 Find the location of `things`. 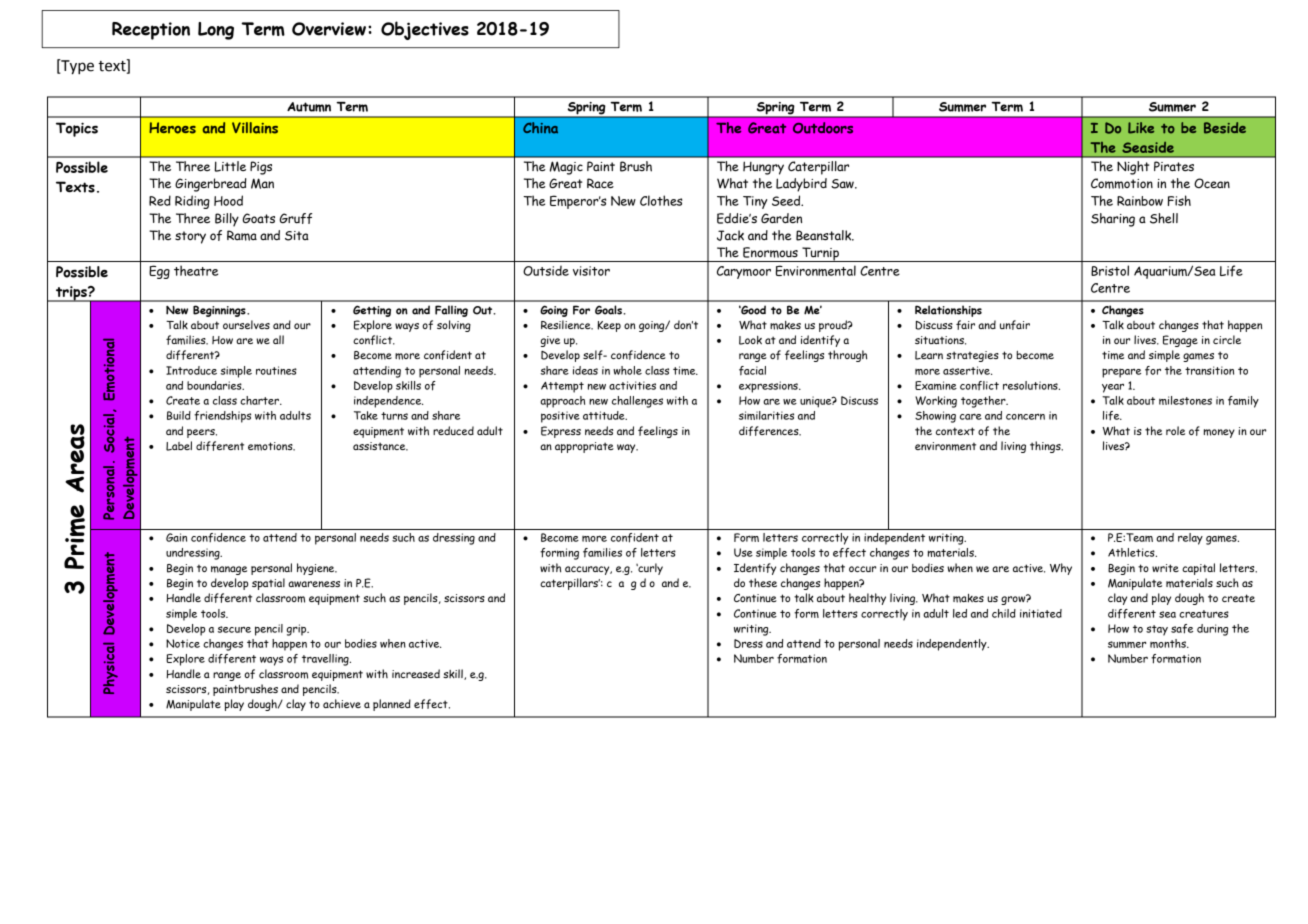

things is located at coordinates (1046, 447).
